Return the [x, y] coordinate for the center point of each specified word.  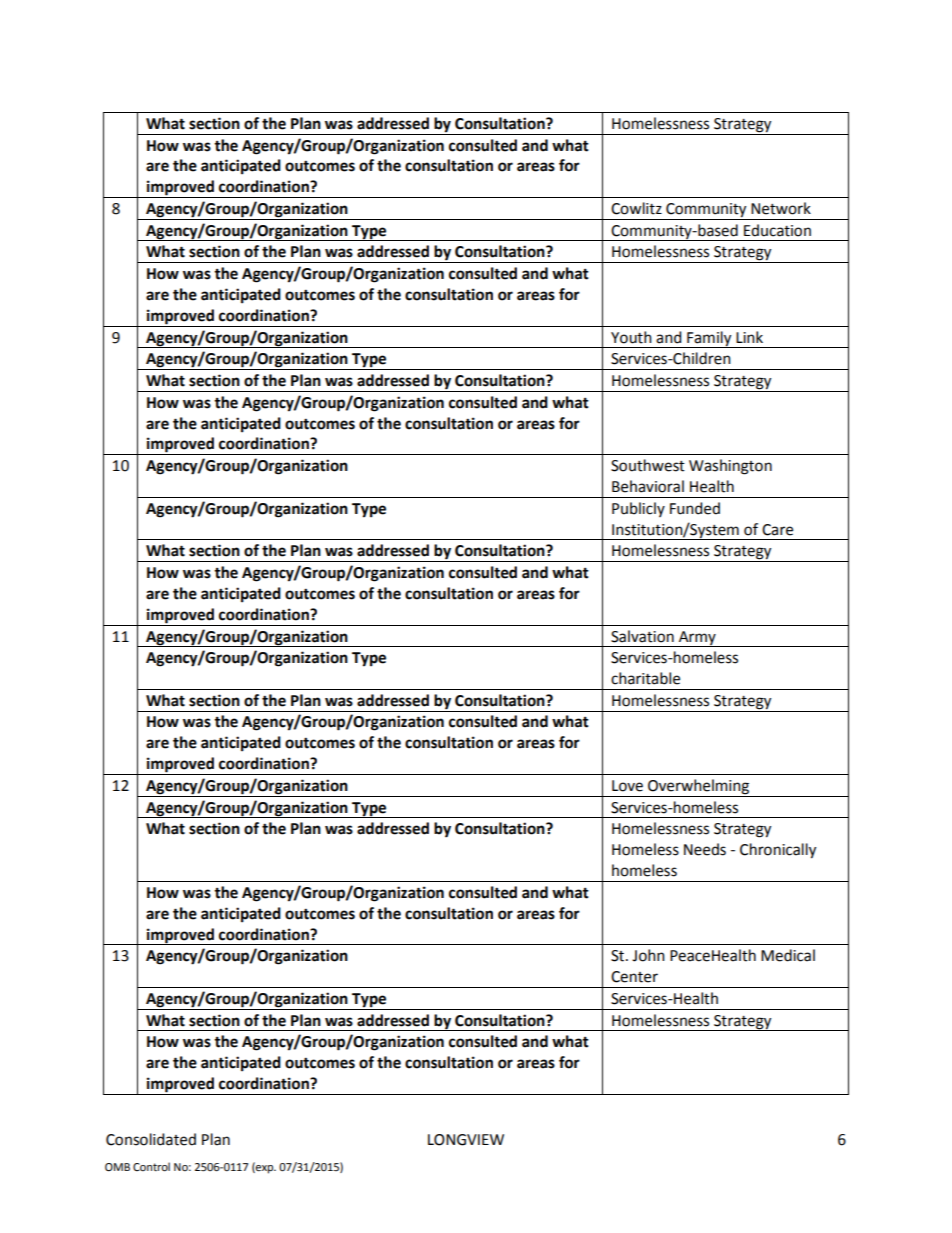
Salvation [642, 636]
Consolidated [151, 1139]
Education [777, 230]
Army [697, 639]
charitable [645, 678]
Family [709, 339]
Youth [631, 337]
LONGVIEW [466, 1140]
